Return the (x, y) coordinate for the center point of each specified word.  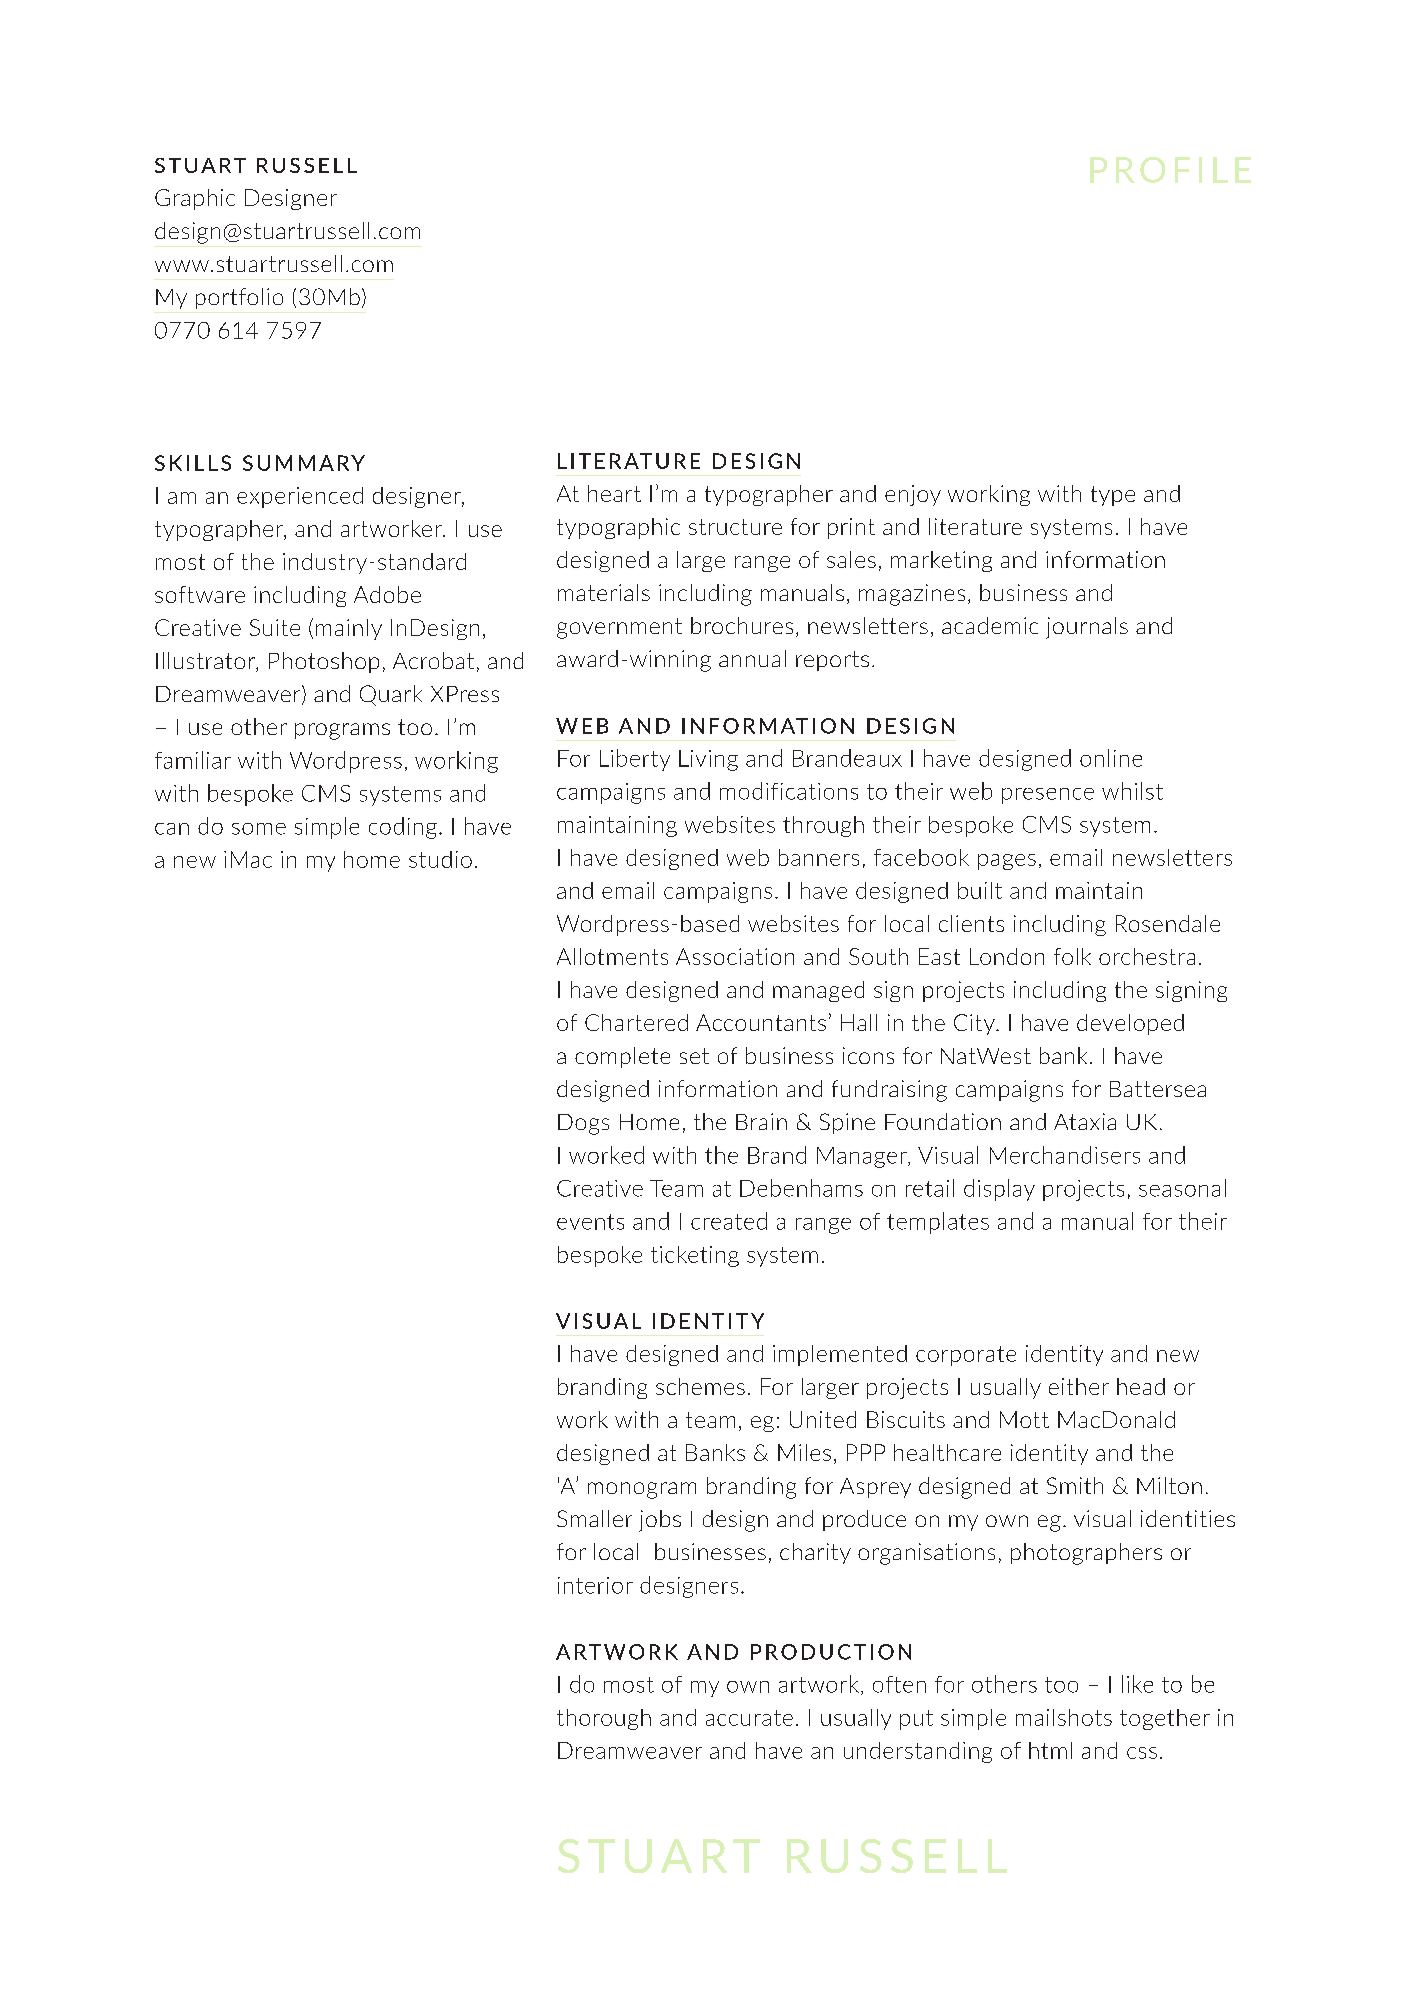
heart (614, 493)
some (259, 829)
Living (708, 760)
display (999, 1190)
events (590, 1222)
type (1113, 496)
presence (1048, 796)
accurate (749, 1718)
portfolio (239, 298)
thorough (604, 1719)
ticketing (695, 1256)
